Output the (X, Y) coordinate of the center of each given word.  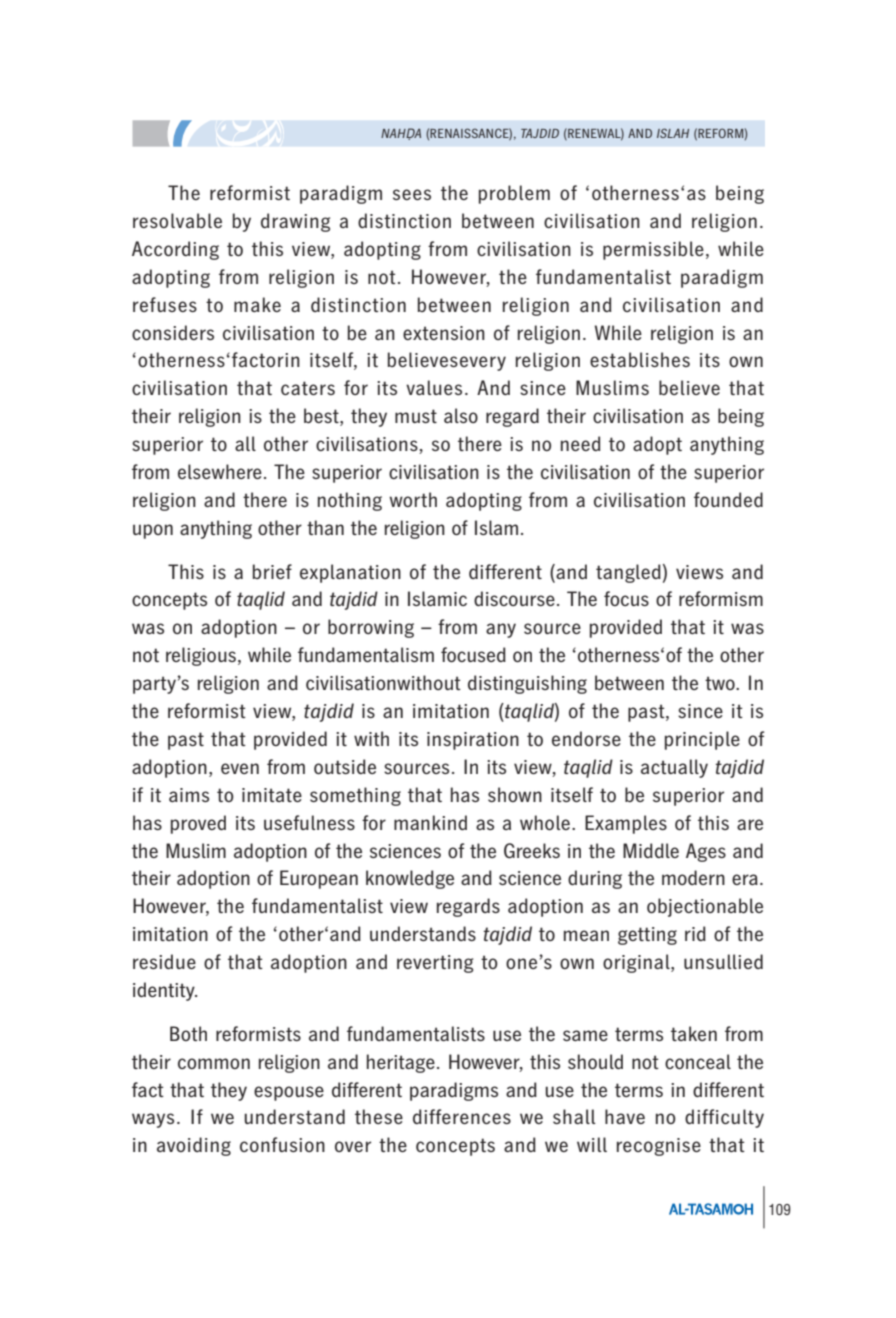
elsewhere (220, 471)
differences (462, 1116)
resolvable (177, 220)
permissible (653, 250)
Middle (651, 850)
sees (412, 194)
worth (413, 499)
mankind (430, 822)
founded (728, 499)
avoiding (194, 1146)
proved (198, 824)
